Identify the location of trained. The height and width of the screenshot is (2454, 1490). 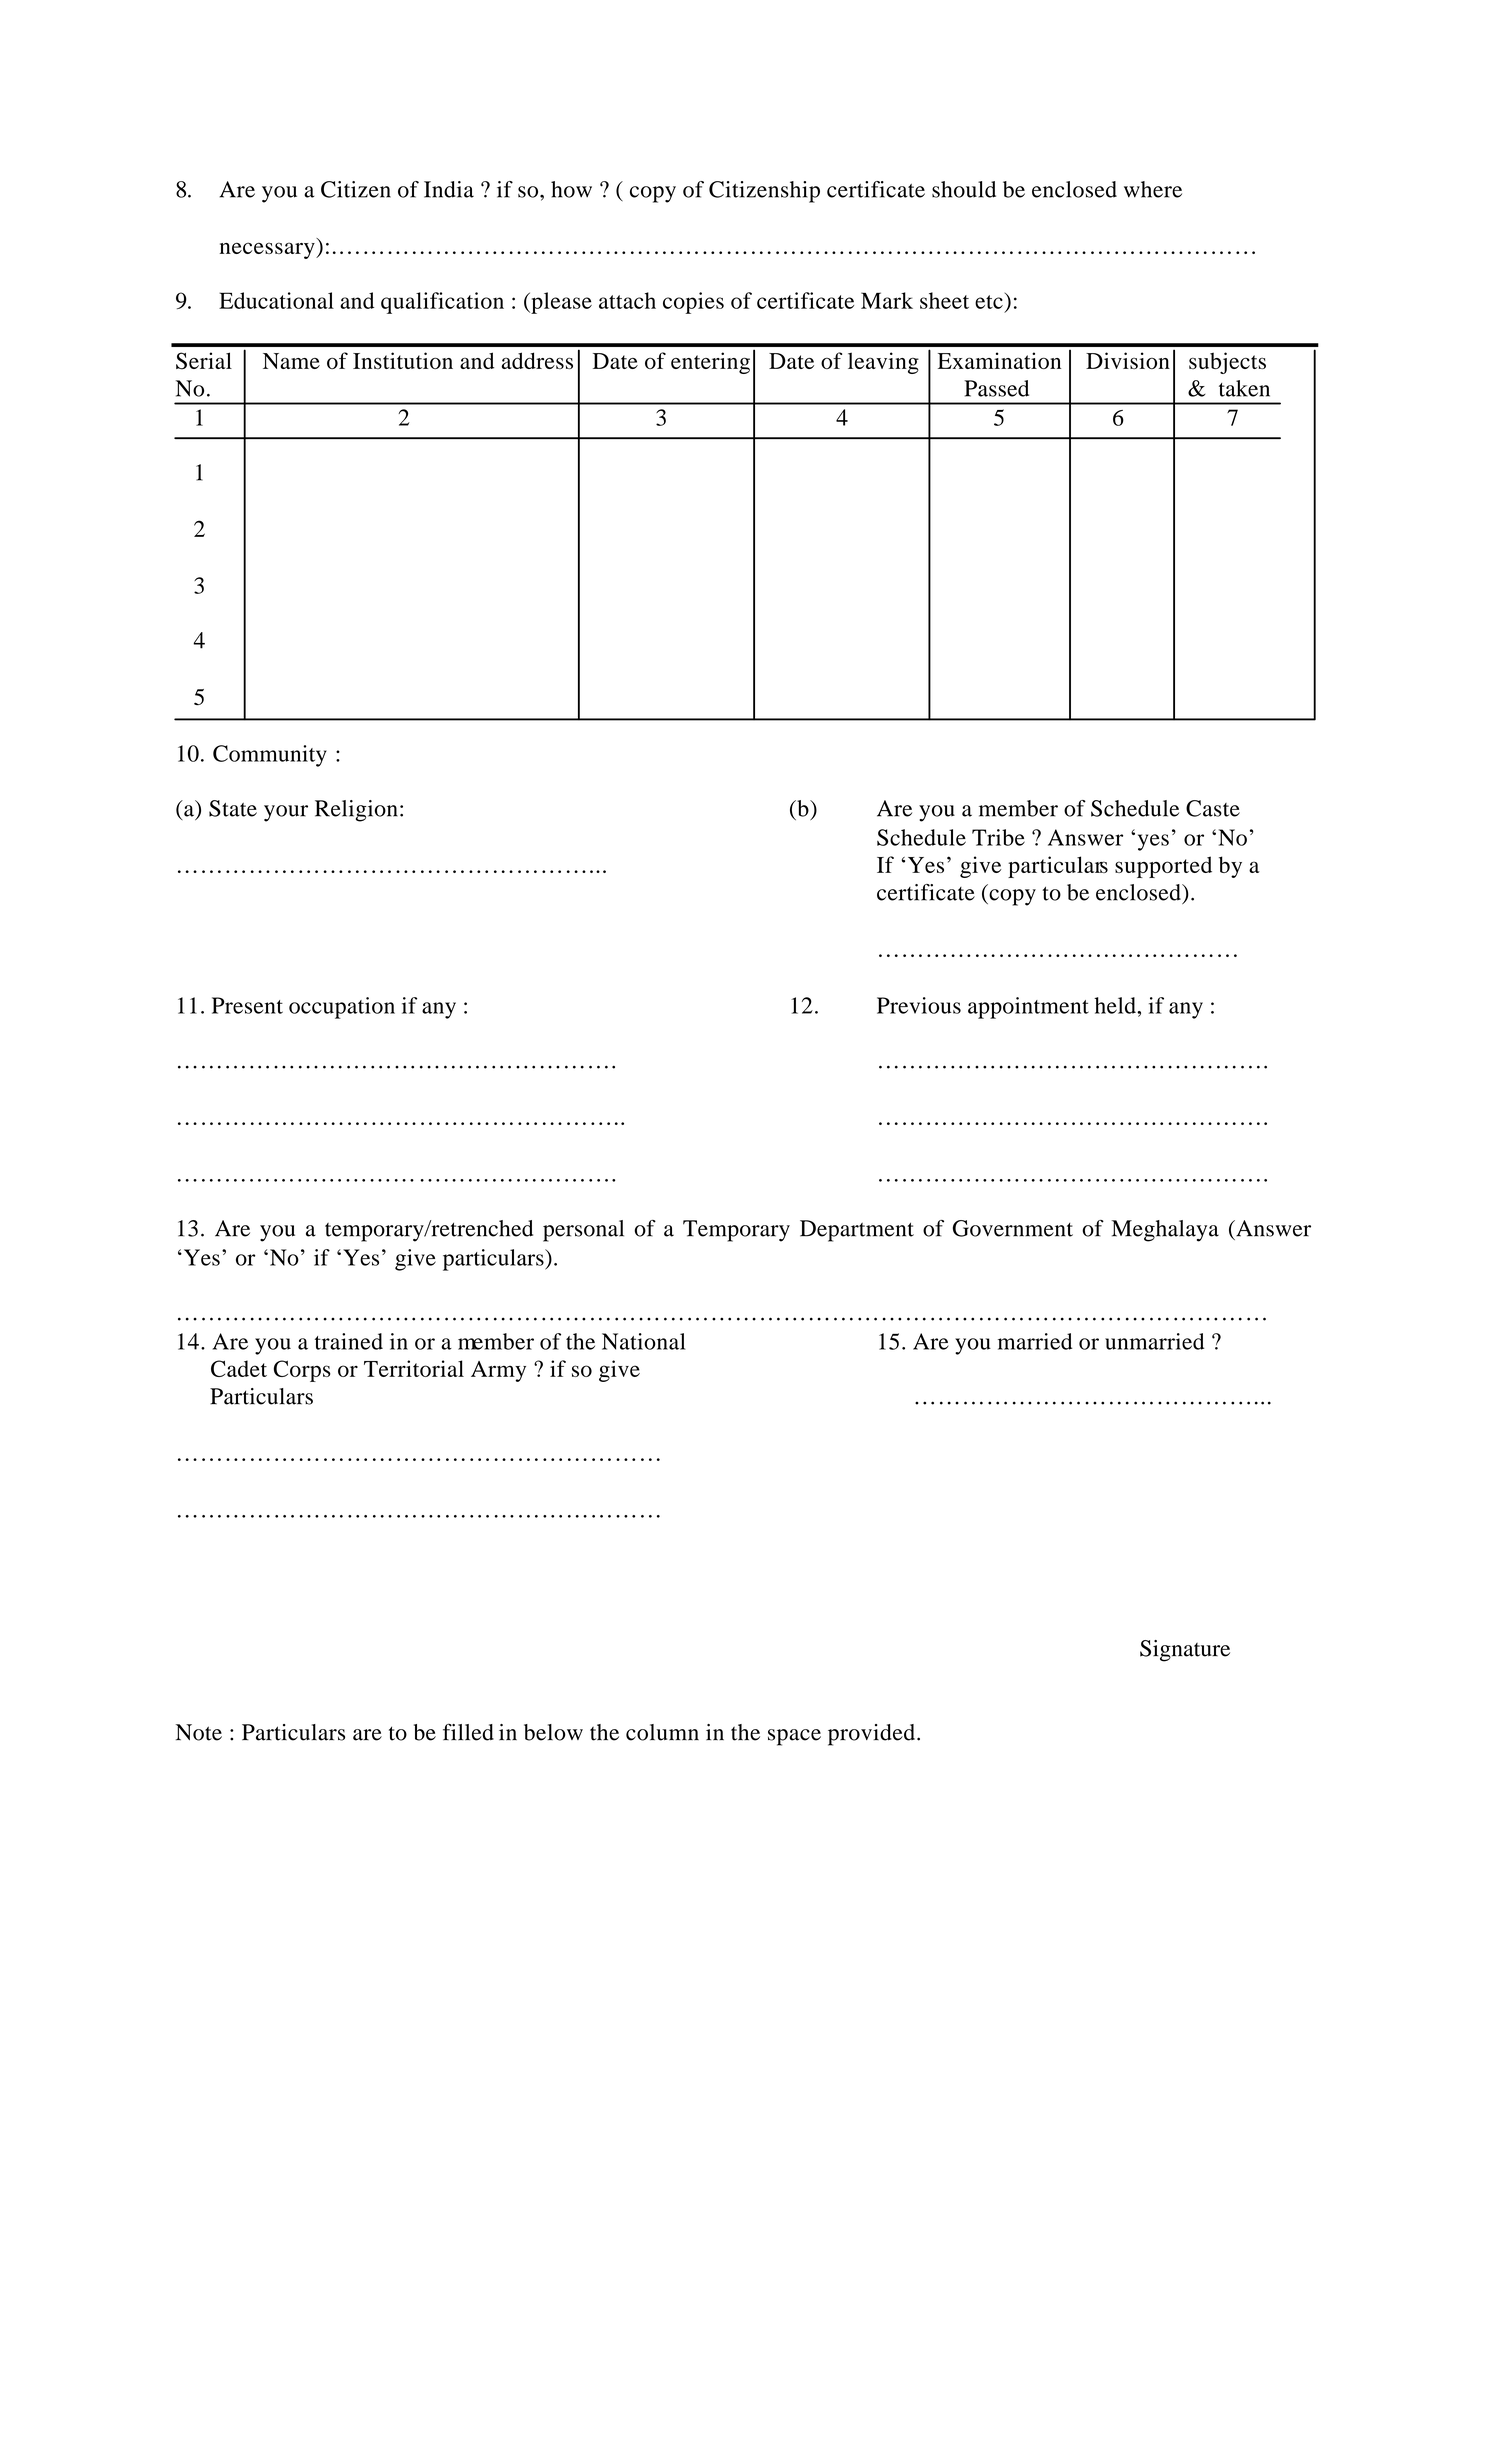
(349, 1341).
